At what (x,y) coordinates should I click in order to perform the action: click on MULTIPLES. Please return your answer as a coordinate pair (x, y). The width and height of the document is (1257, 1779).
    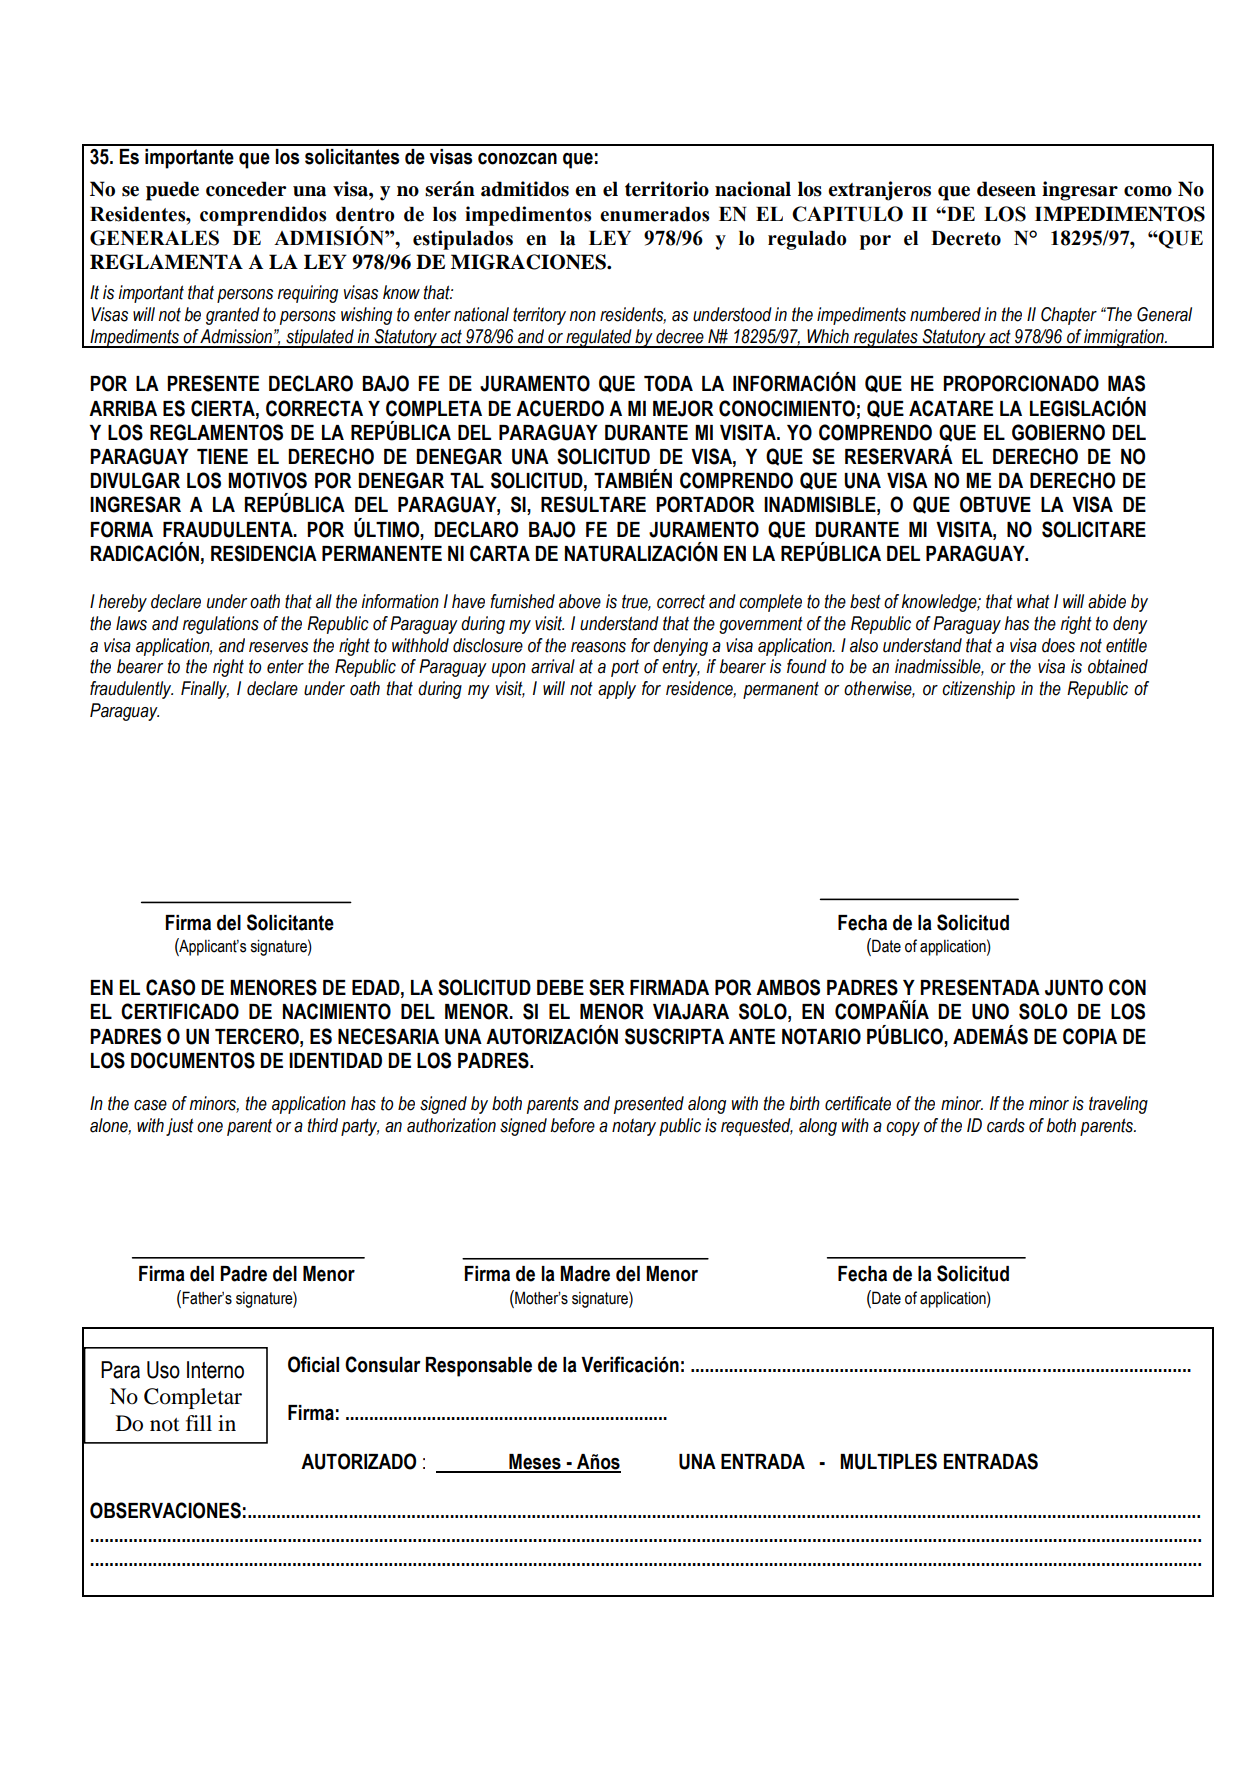
    Looking at the image, I should click on (888, 1461).
